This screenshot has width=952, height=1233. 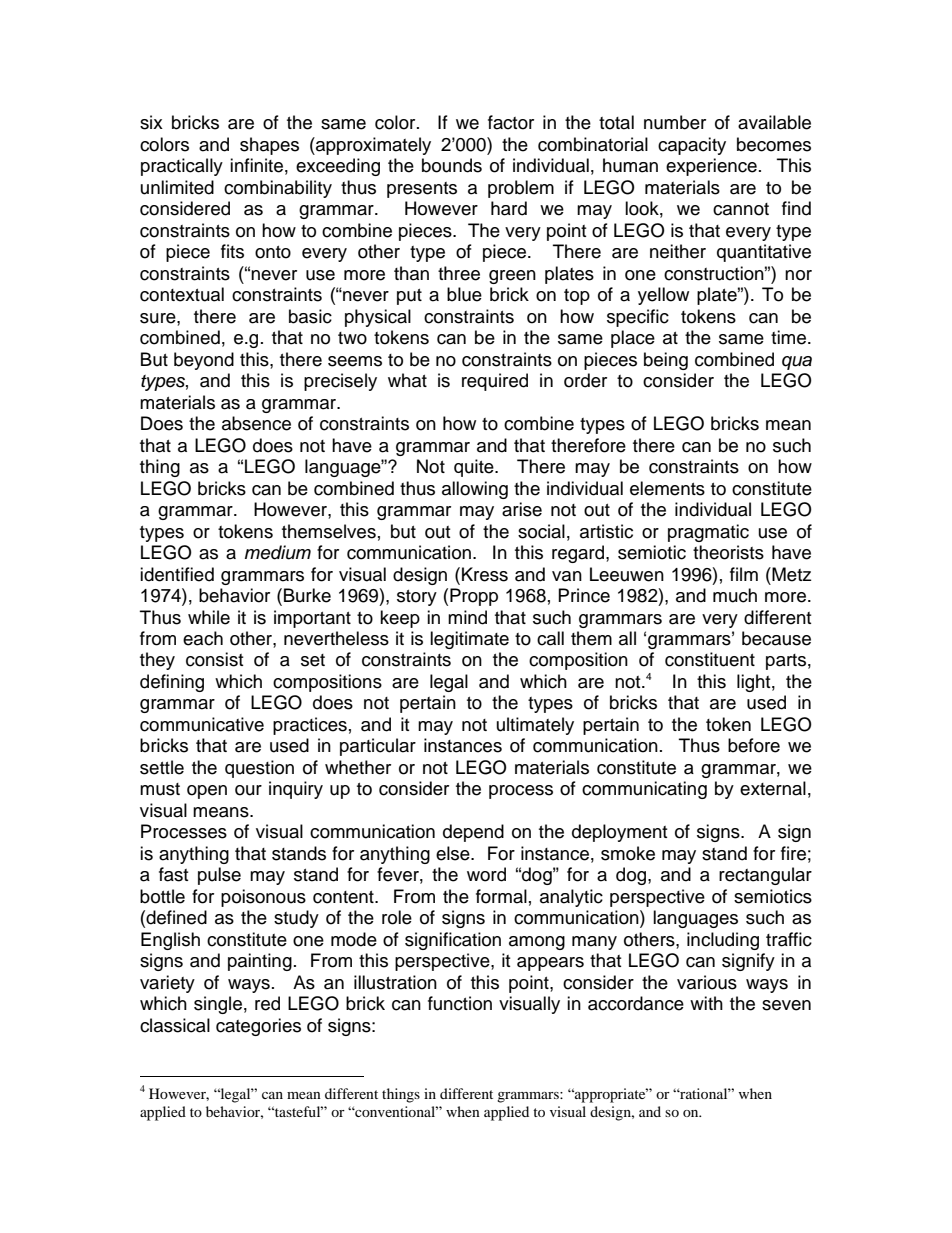 I want to click on our, so click(x=248, y=790).
